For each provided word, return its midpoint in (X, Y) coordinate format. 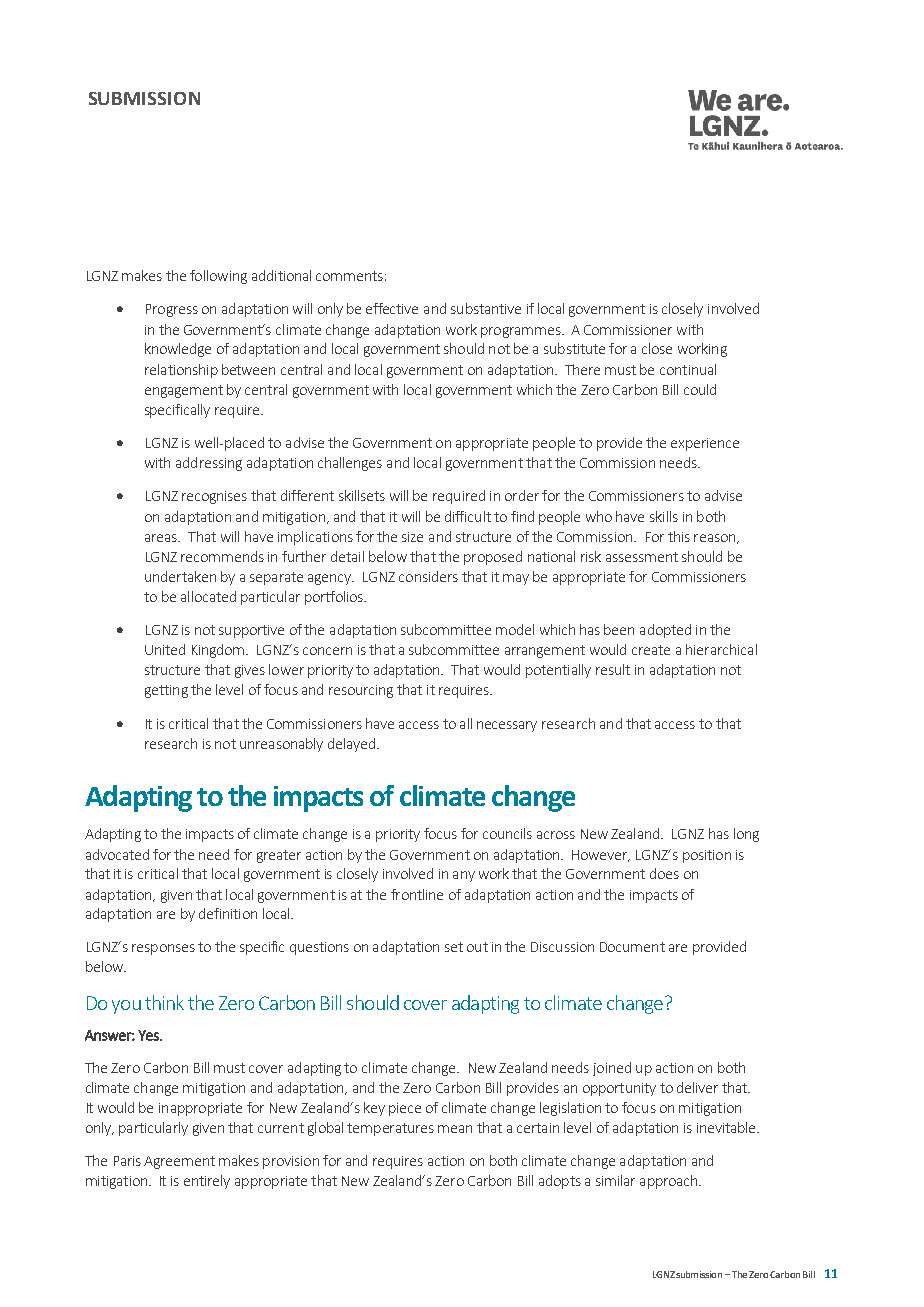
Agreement (179, 1162)
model (515, 629)
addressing (209, 464)
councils (507, 833)
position (707, 856)
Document (632, 947)
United (165, 649)
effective (392, 308)
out (477, 947)
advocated (117, 854)
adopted (665, 631)
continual (688, 369)
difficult (468, 516)
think (164, 1002)
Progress (172, 310)
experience (705, 444)
